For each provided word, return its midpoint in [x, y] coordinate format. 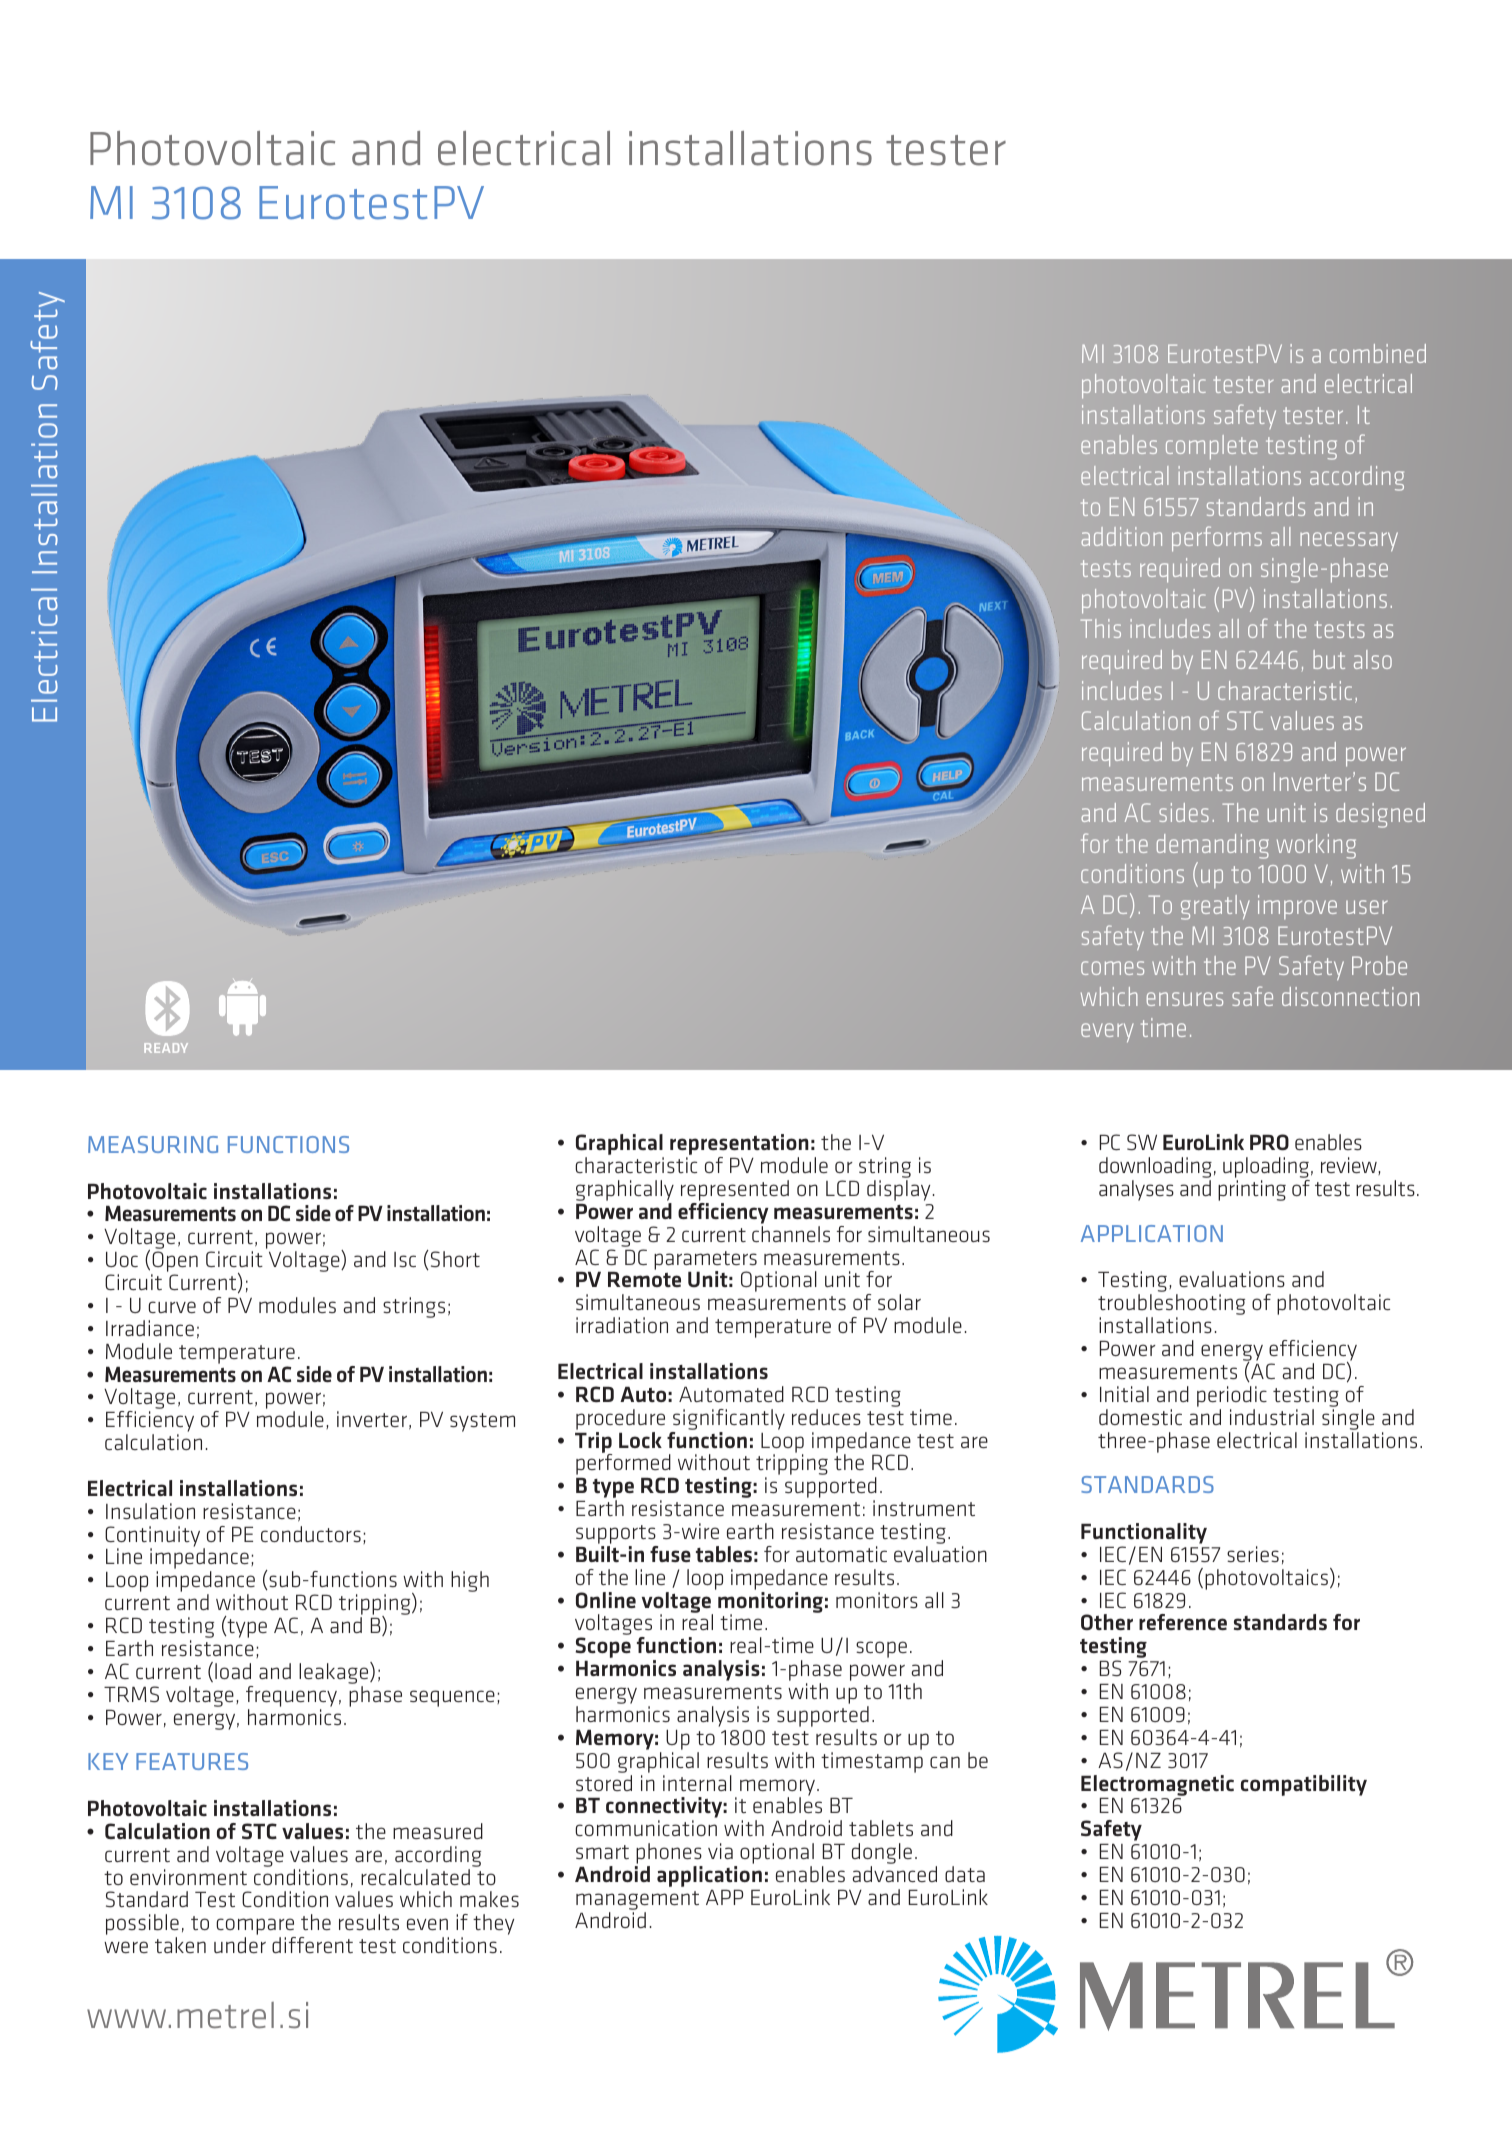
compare [256, 1928]
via [720, 1851]
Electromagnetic [1157, 1785]
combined [1378, 353]
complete [1212, 447]
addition [1121, 536]
